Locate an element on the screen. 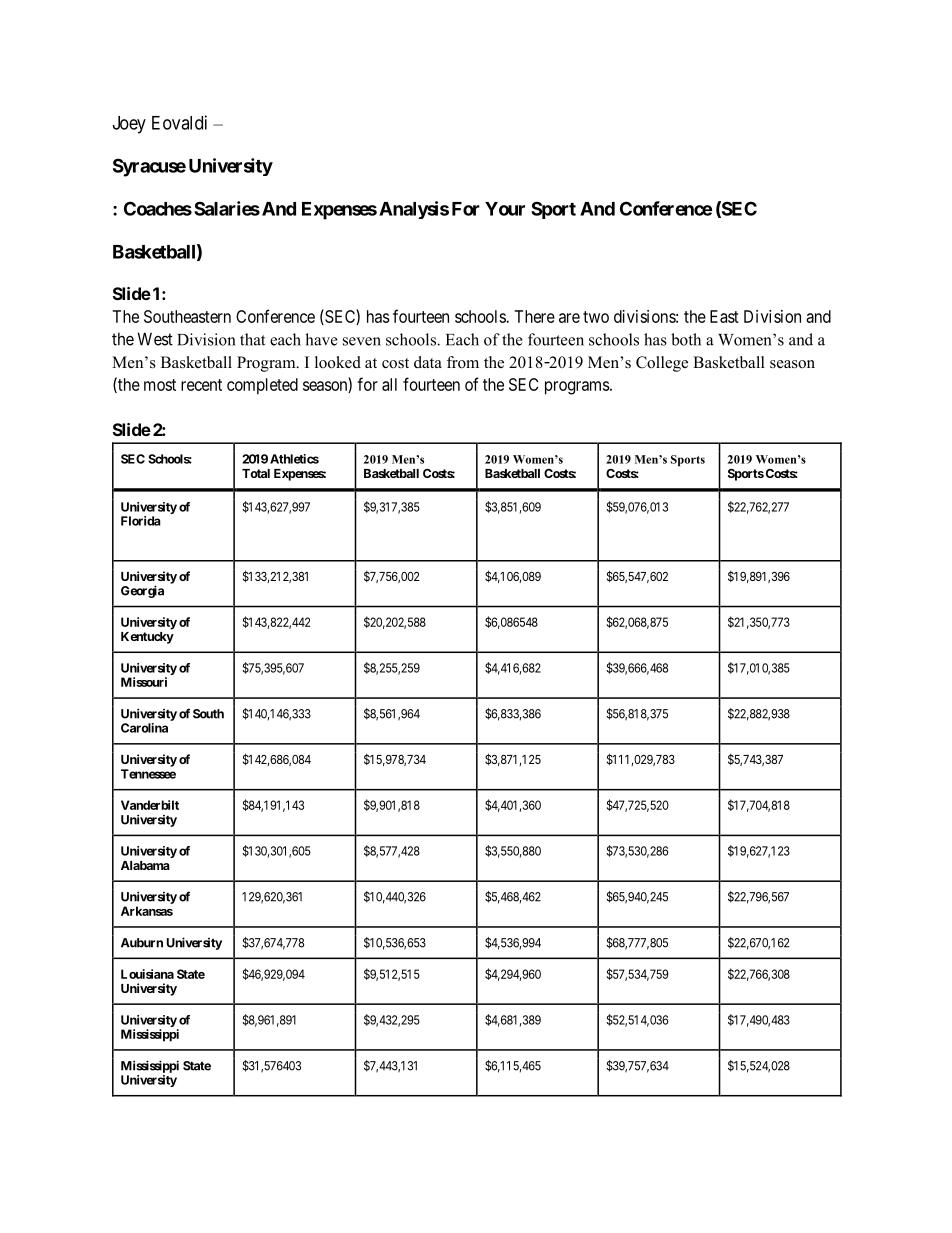 This screenshot has width=952, height=1233. Vanderbilt is located at coordinates (150, 805).
